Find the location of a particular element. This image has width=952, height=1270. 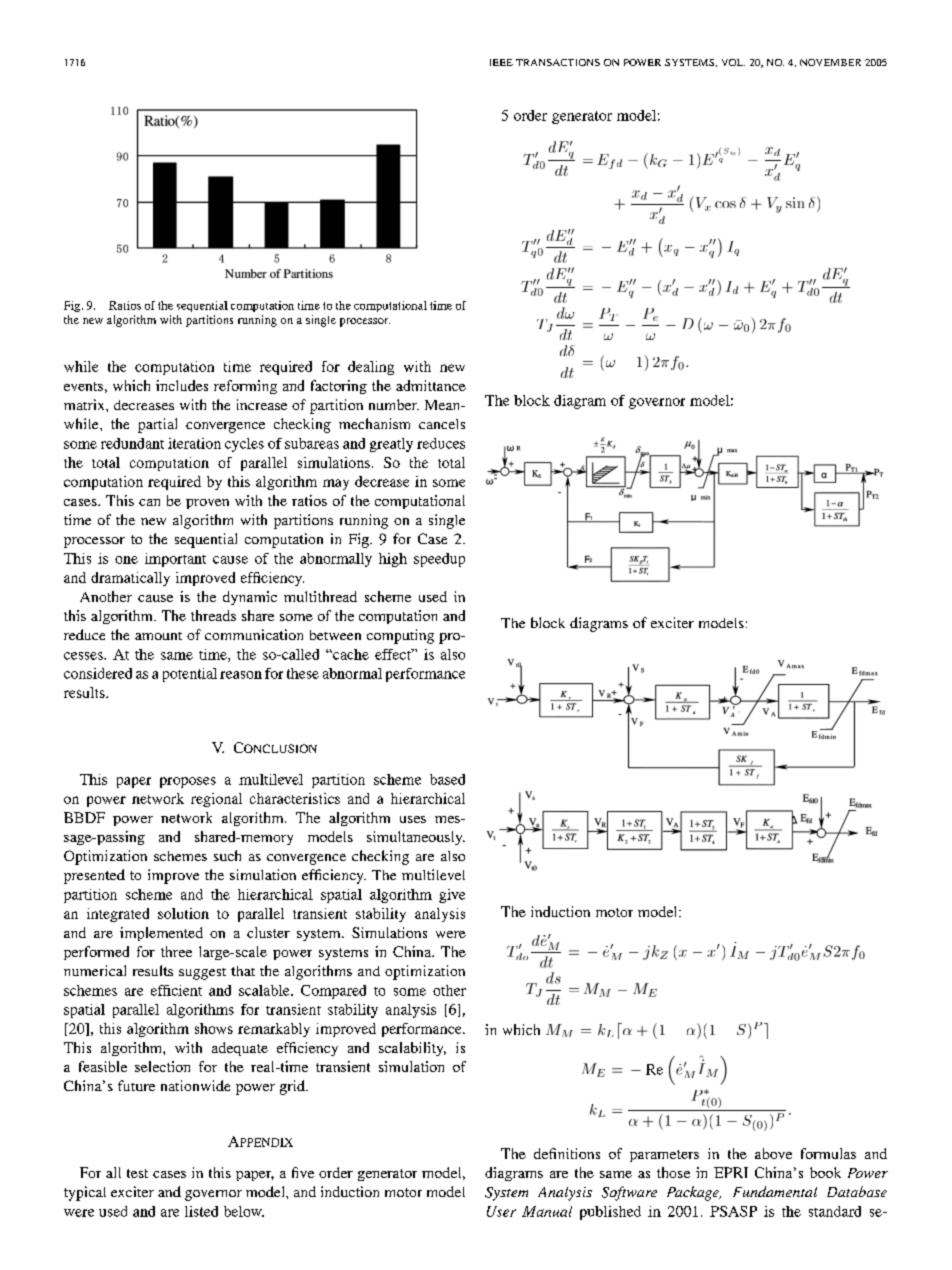

cancels is located at coordinates (442, 424).
